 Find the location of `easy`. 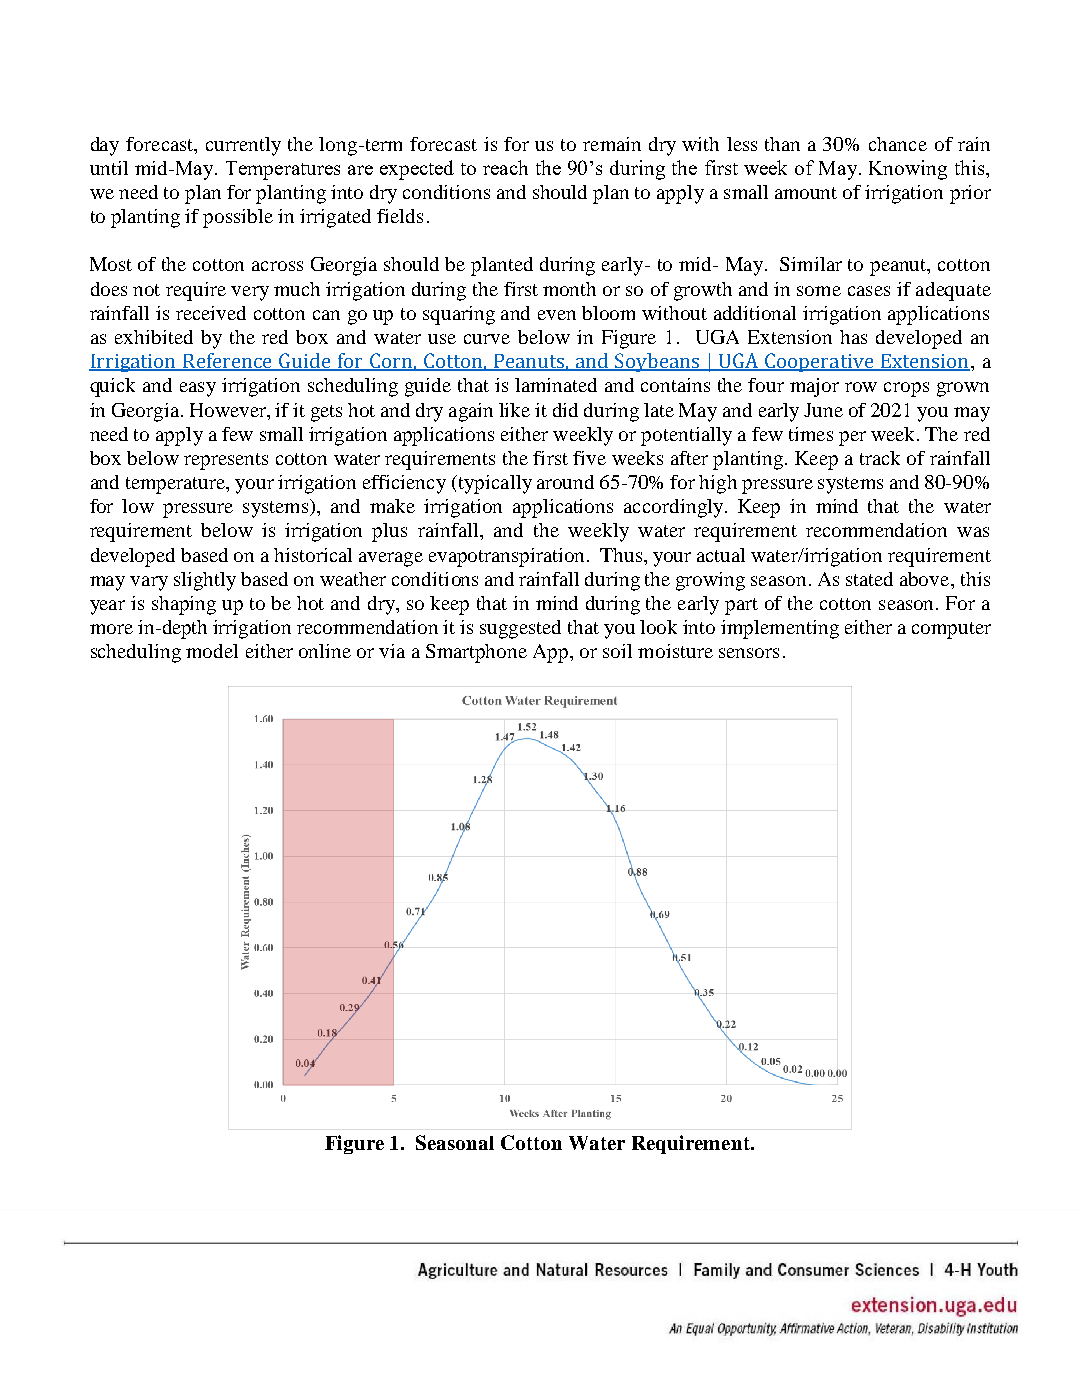

easy is located at coordinates (198, 389).
